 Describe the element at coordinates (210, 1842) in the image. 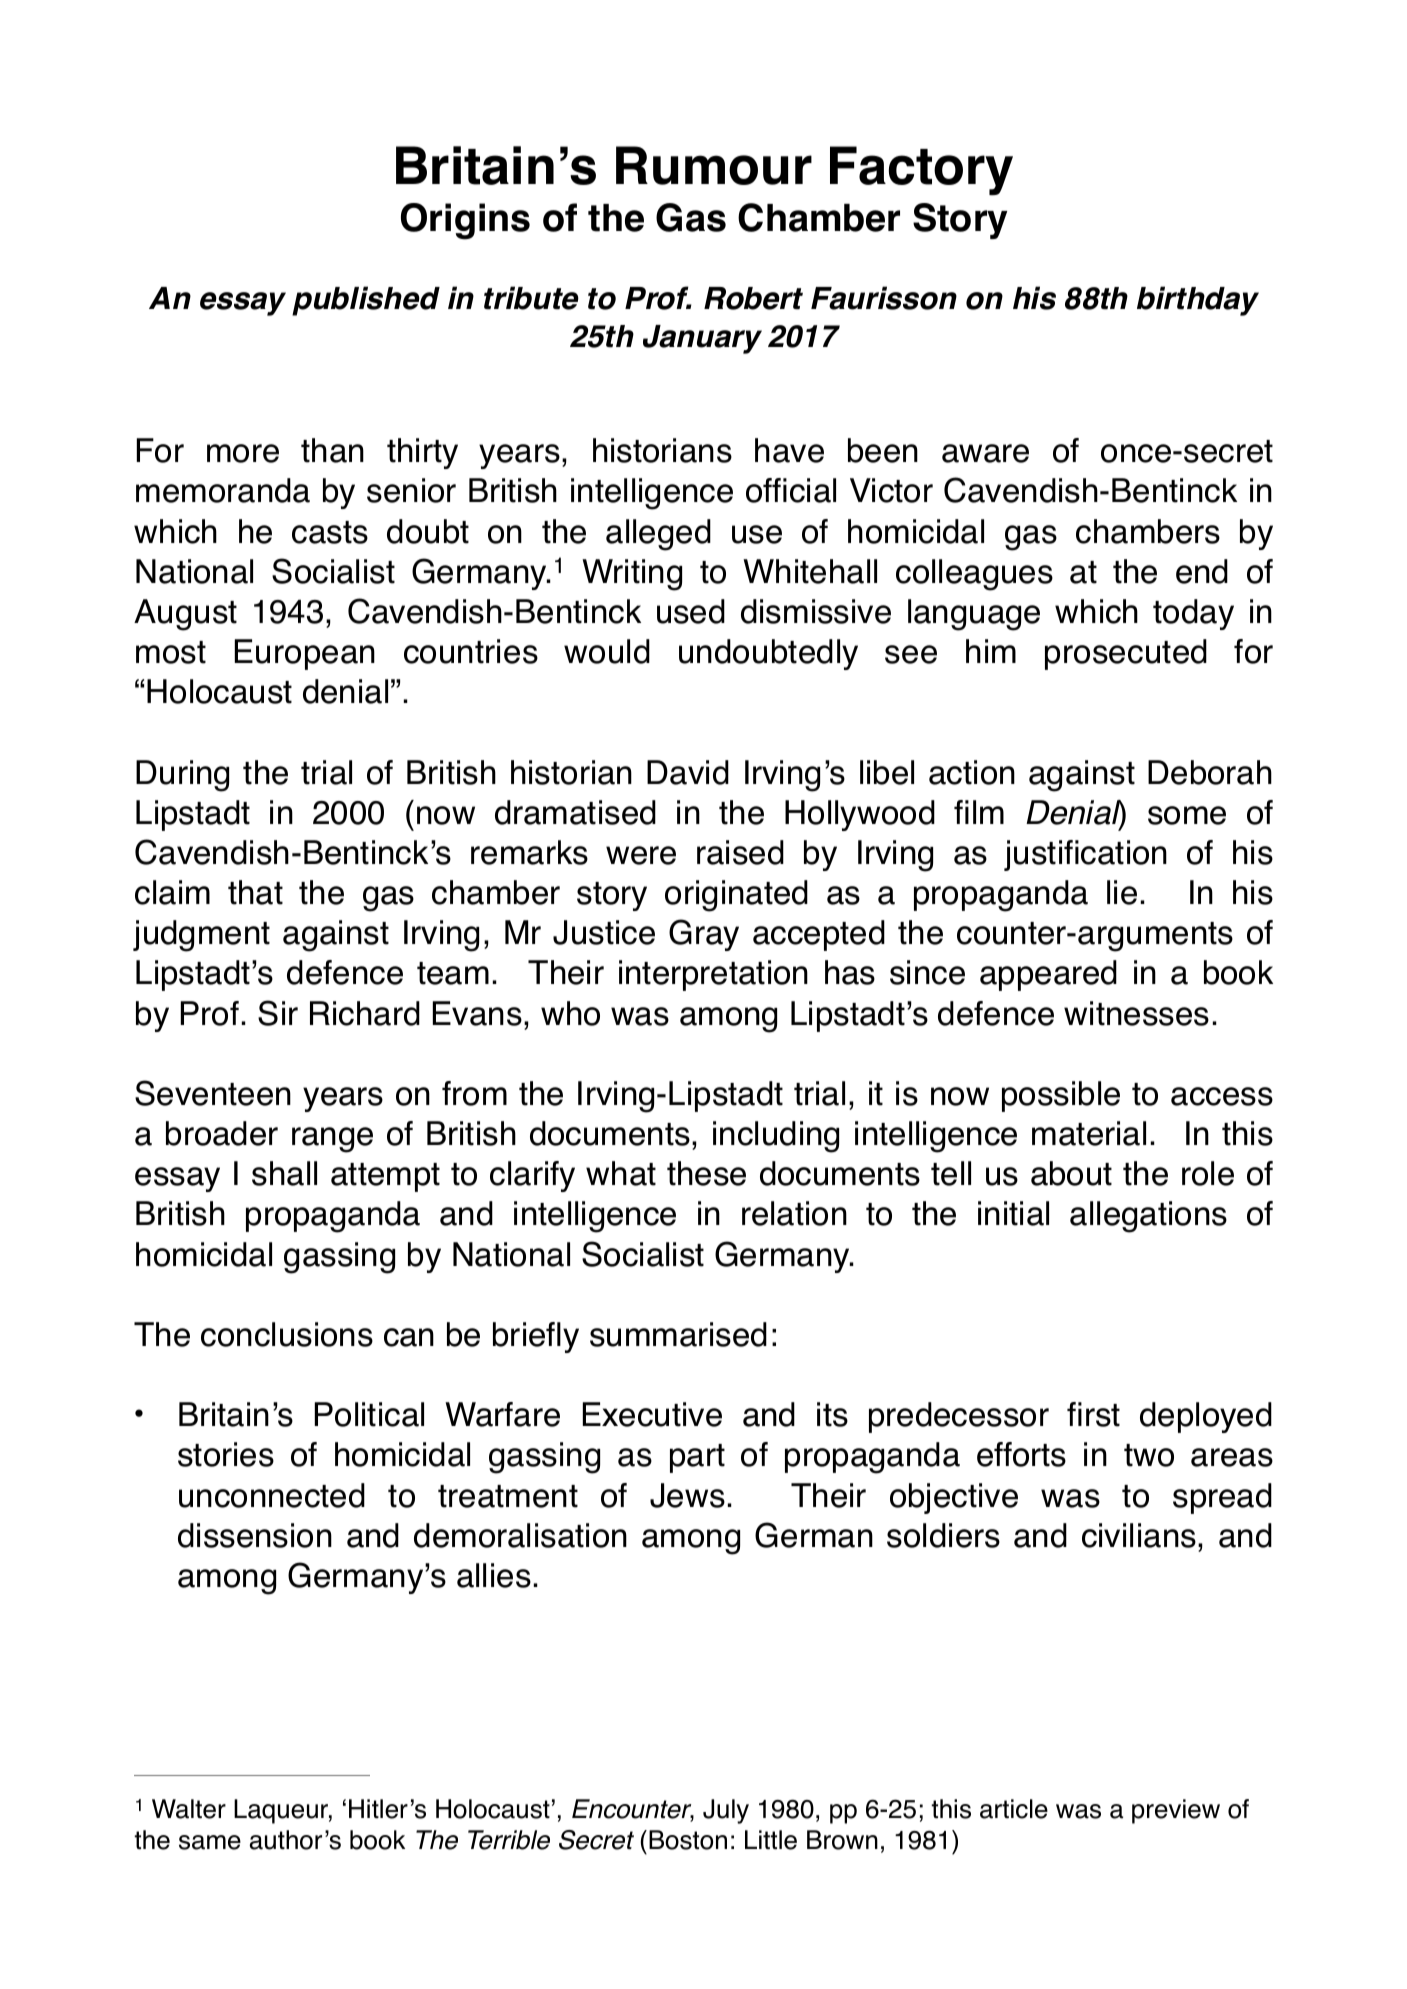

I see `same` at that location.
